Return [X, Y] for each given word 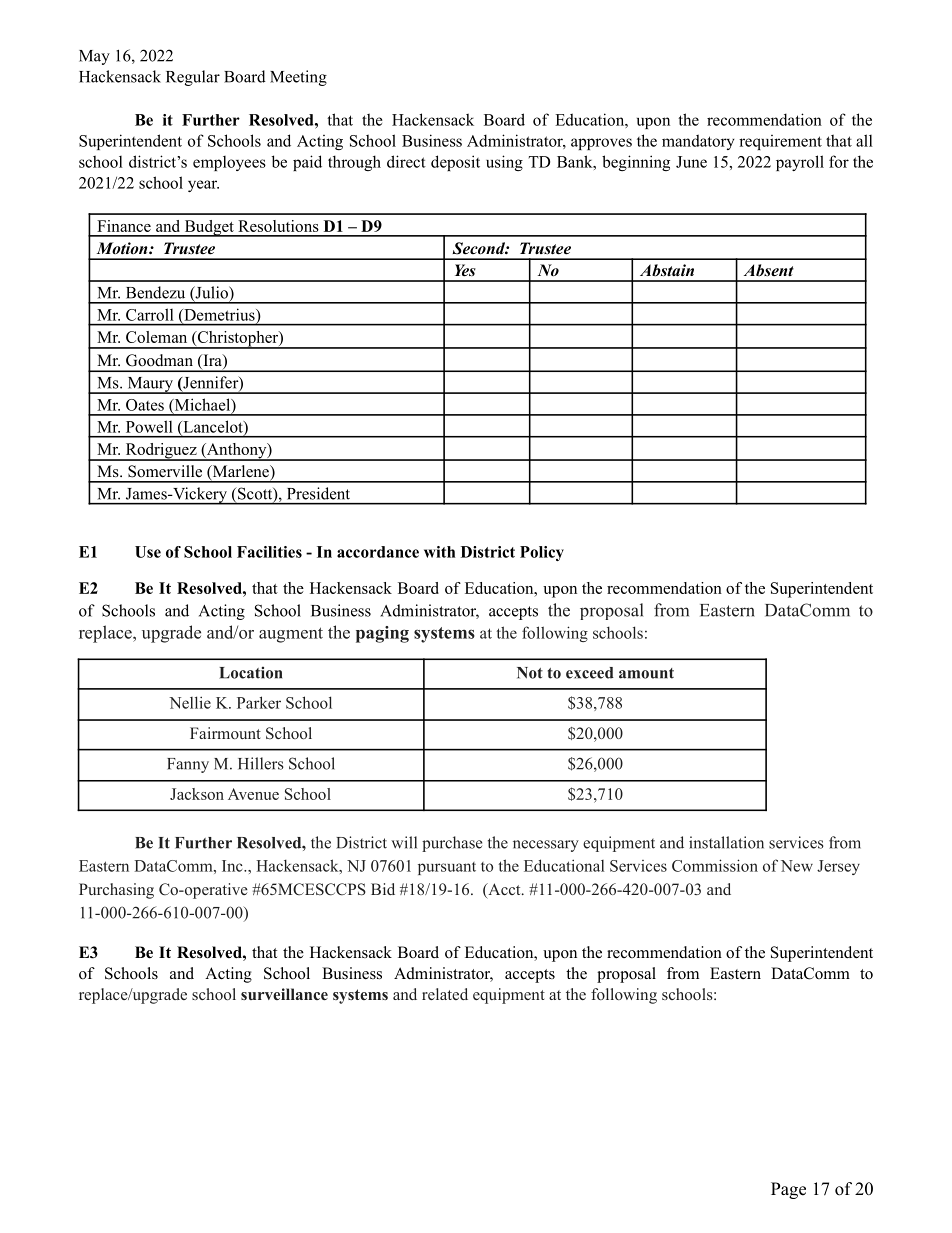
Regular [193, 78]
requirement [780, 142]
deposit [455, 163]
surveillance [284, 994]
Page [788, 1190]
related [445, 994]
